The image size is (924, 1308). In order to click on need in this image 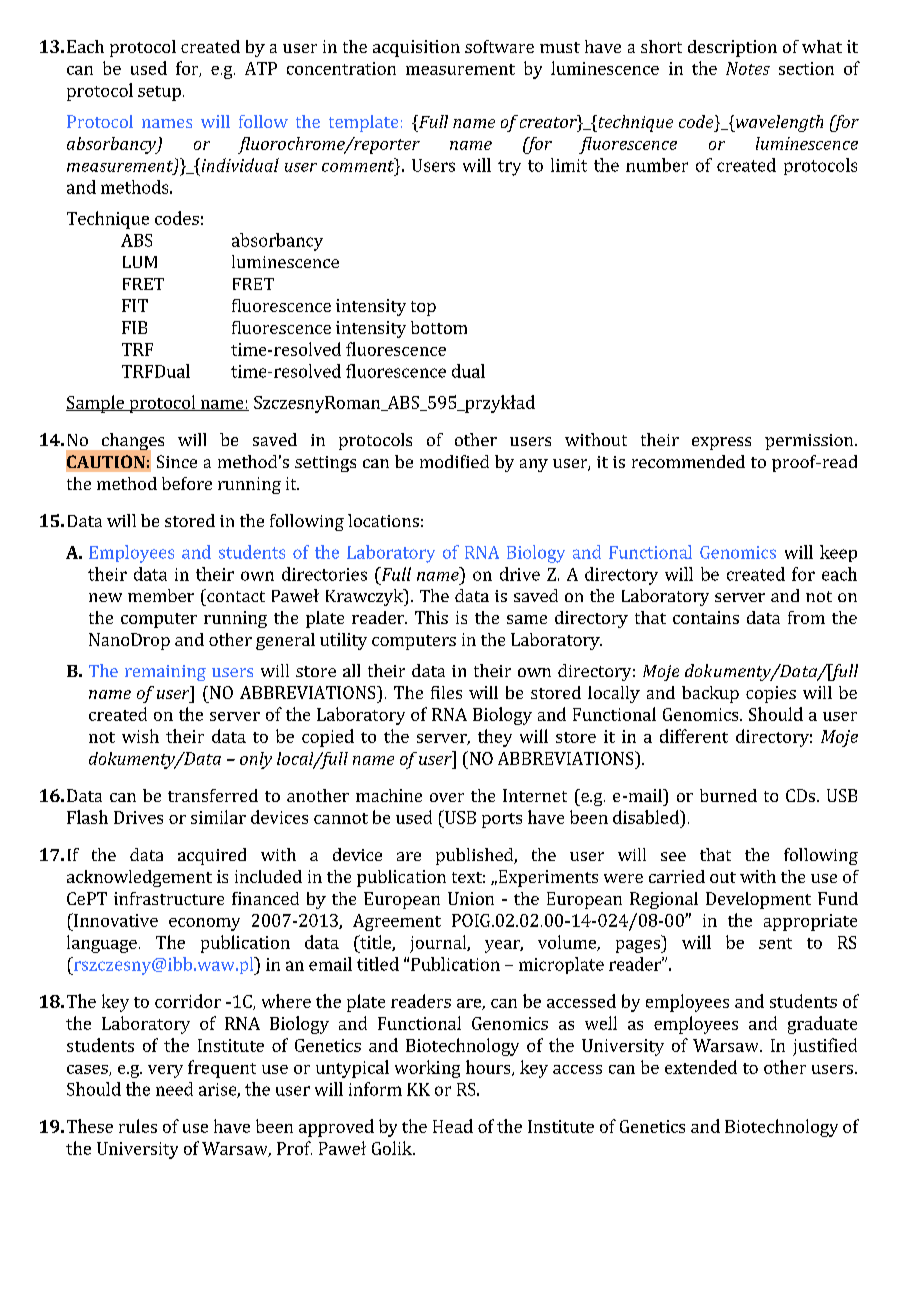, I will do `click(174, 1089)`.
